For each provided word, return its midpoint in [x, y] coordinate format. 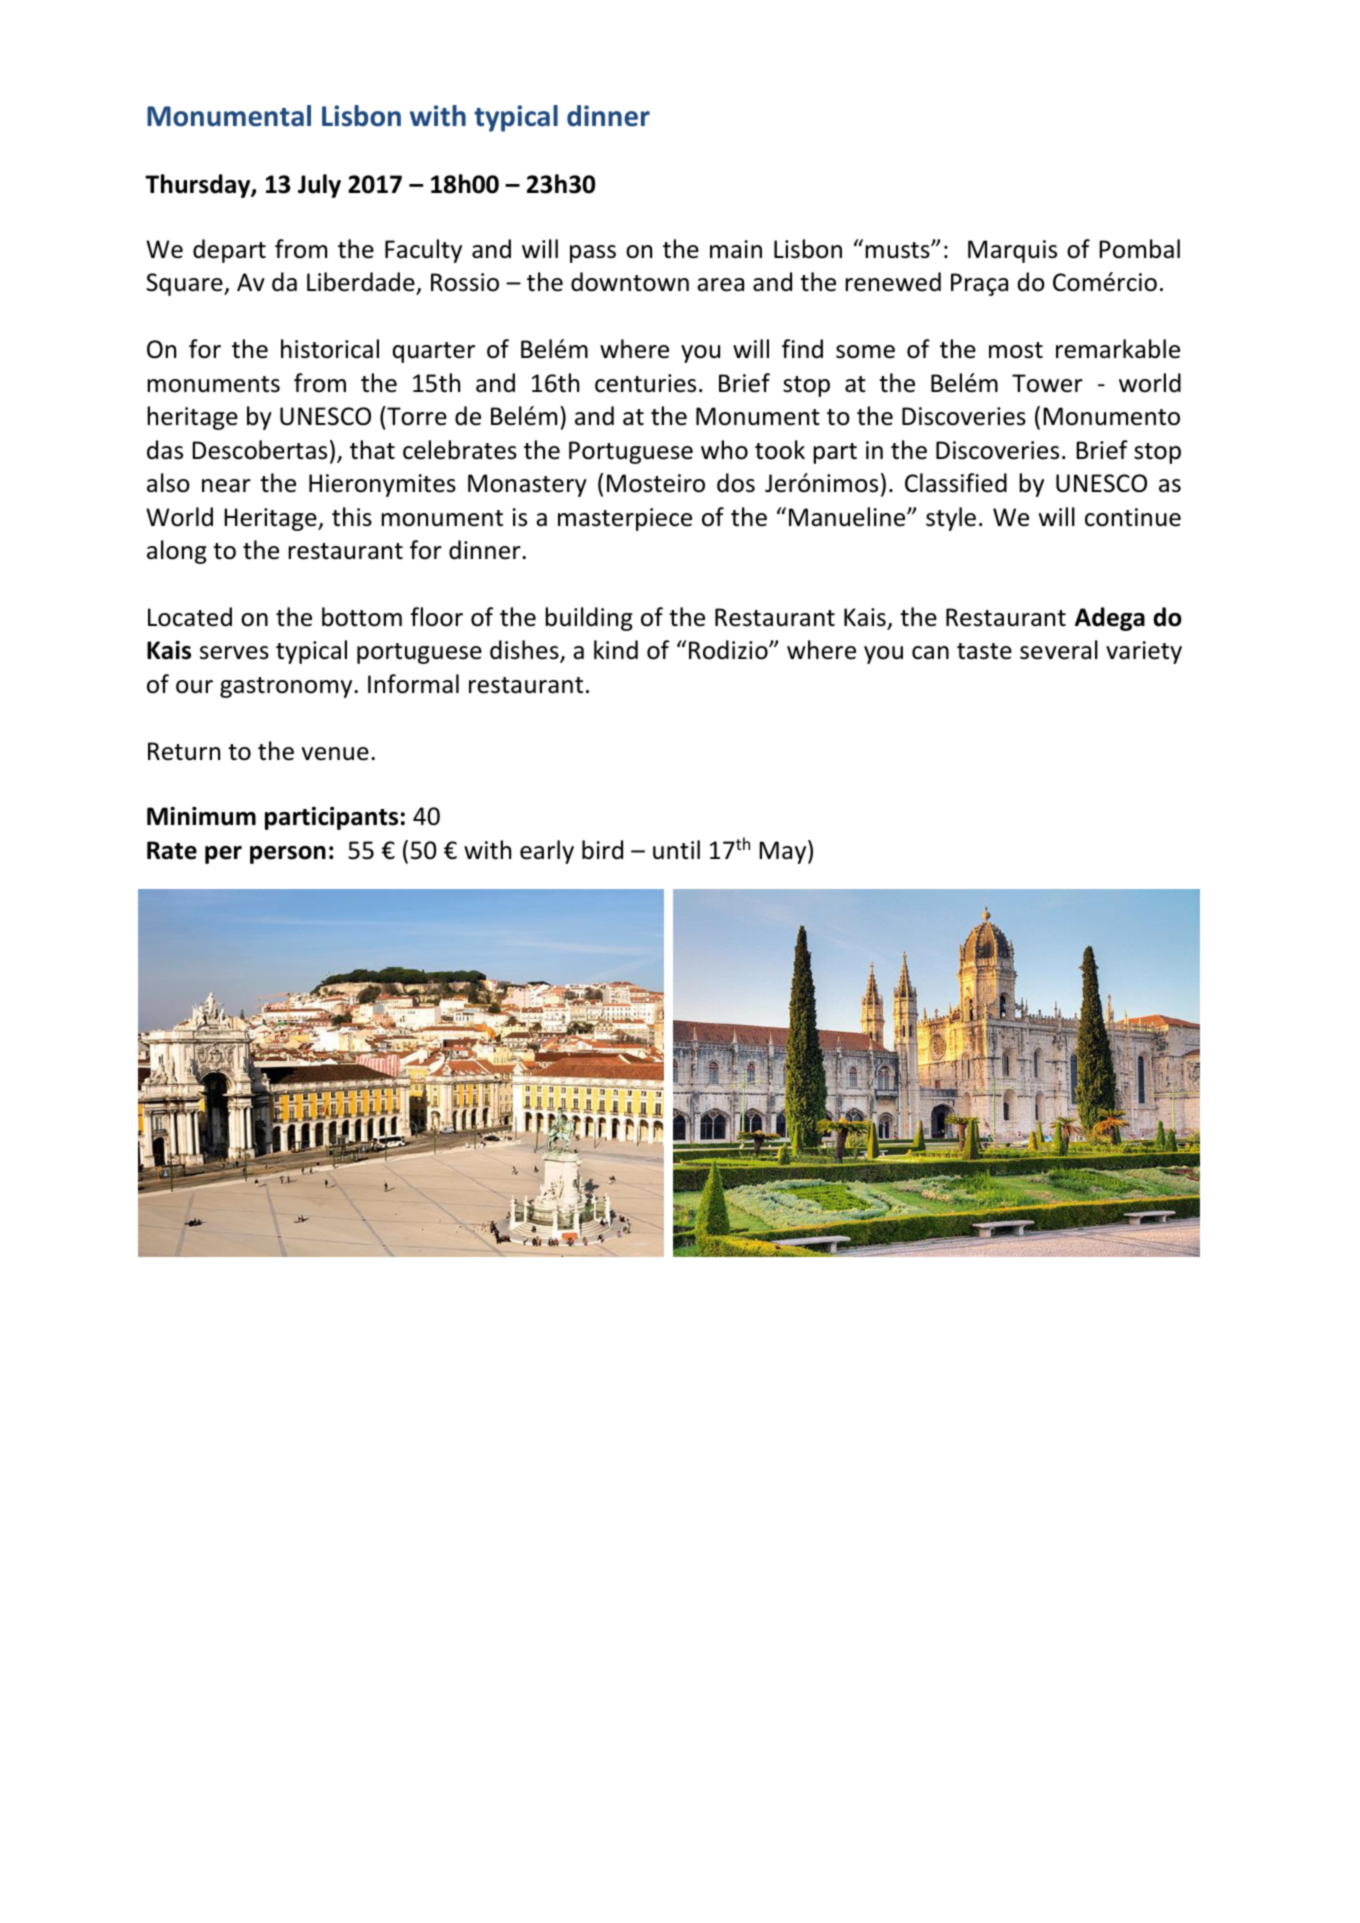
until [676, 850]
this [352, 517]
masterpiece [625, 519]
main [736, 249]
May [784, 852]
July [319, 186]
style [951, 519]
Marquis [1012, 251]
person [288, 855]
